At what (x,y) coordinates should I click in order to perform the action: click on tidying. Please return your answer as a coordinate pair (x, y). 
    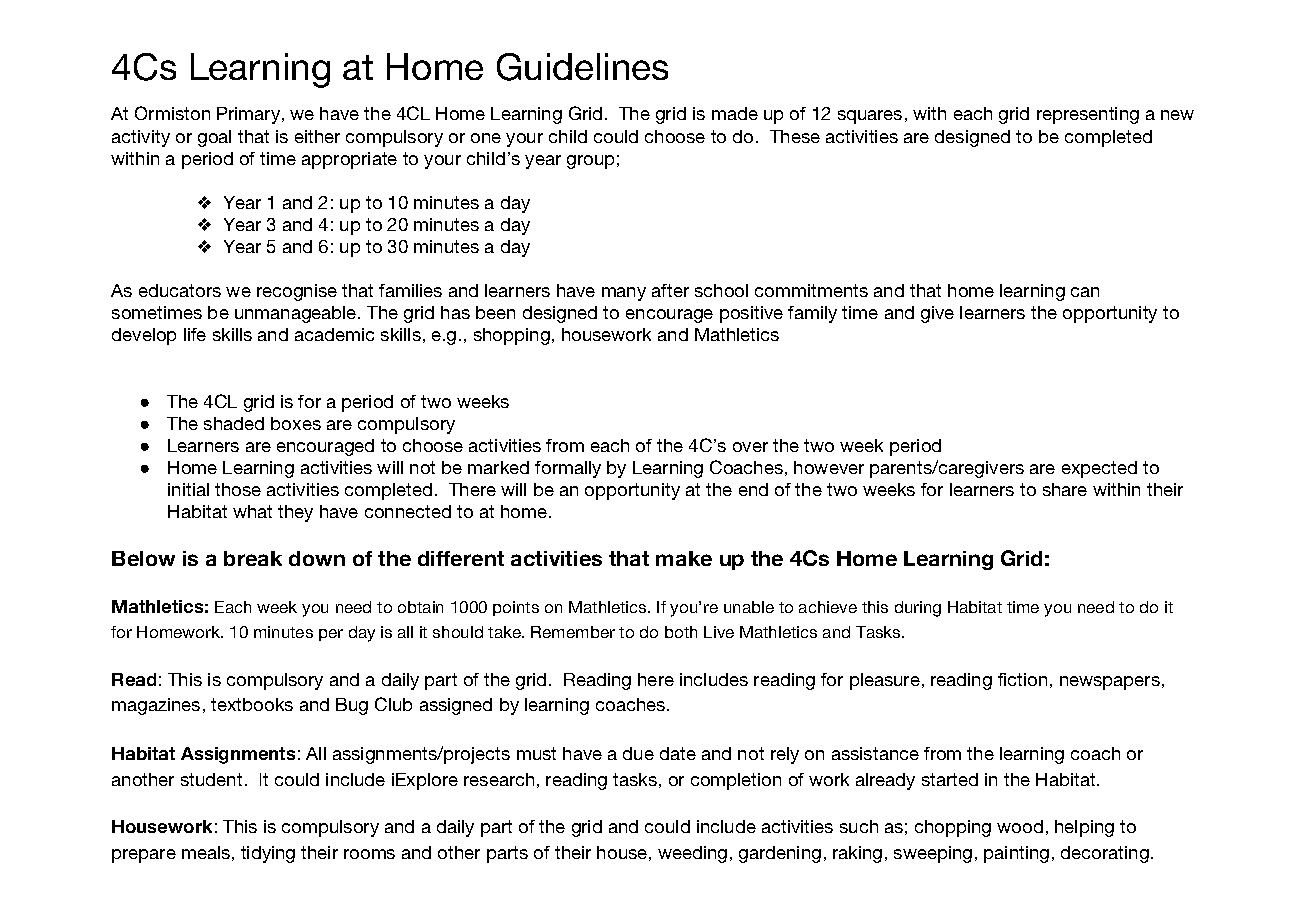
    Looking at the image, I should click on (268, 854).
